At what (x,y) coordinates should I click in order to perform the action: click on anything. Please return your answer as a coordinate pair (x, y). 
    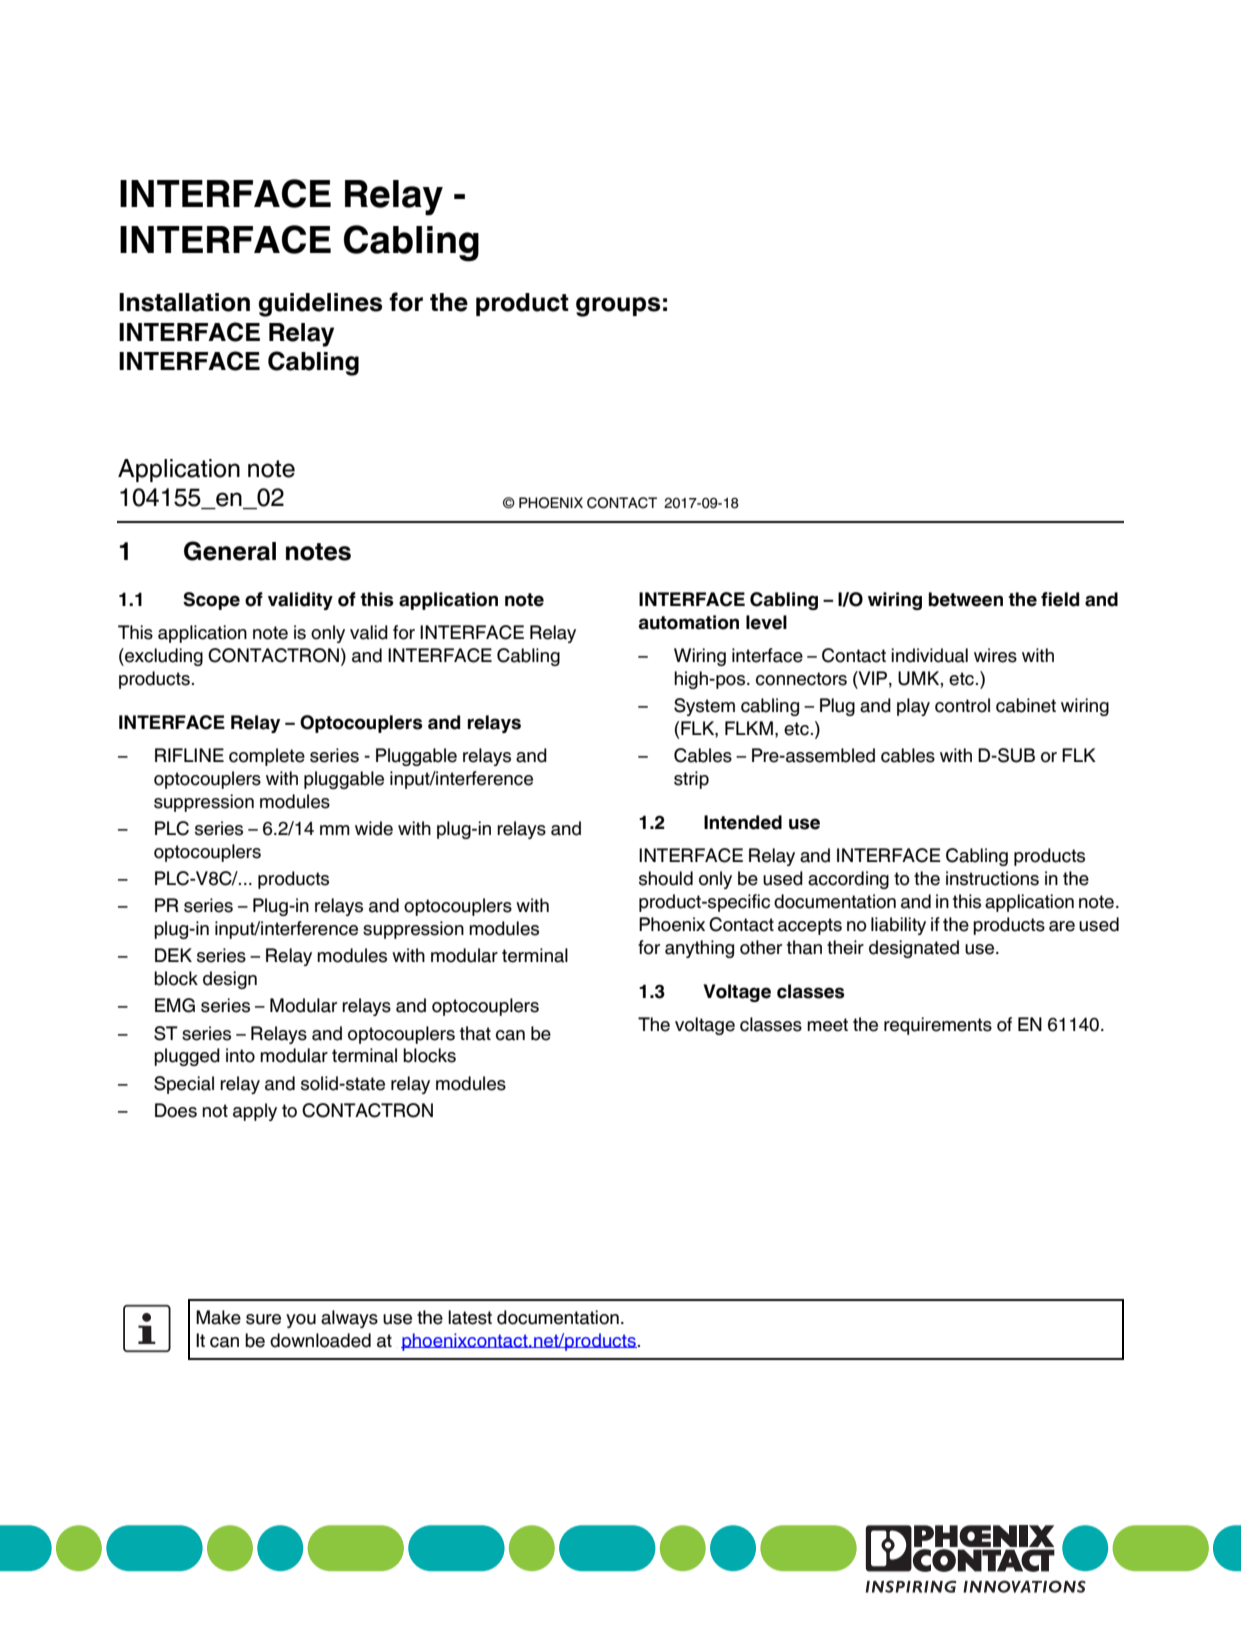
    Looking at the image, I should click on (699, 949).
